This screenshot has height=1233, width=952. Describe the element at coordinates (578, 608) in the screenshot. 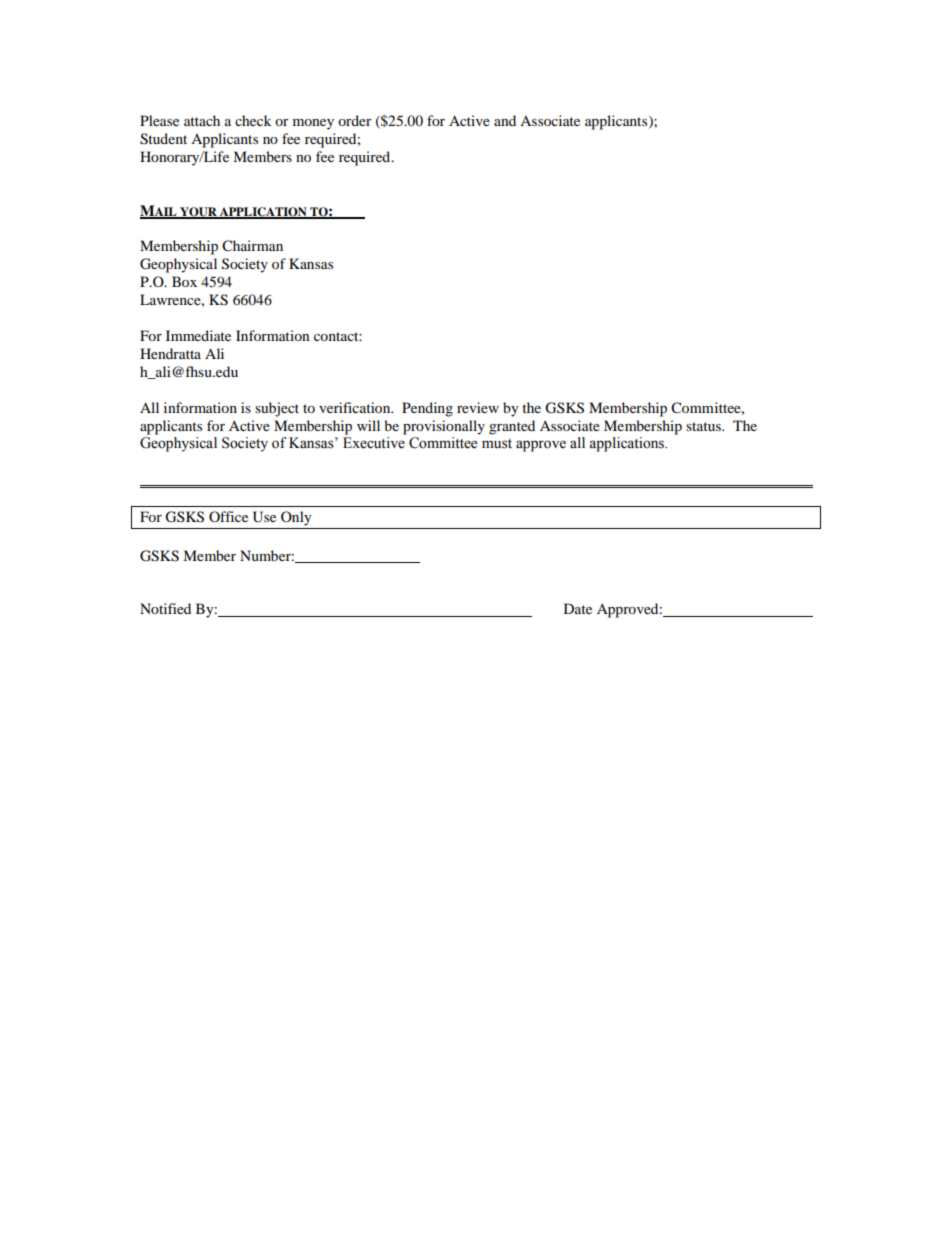

I see `Date` at that location.
